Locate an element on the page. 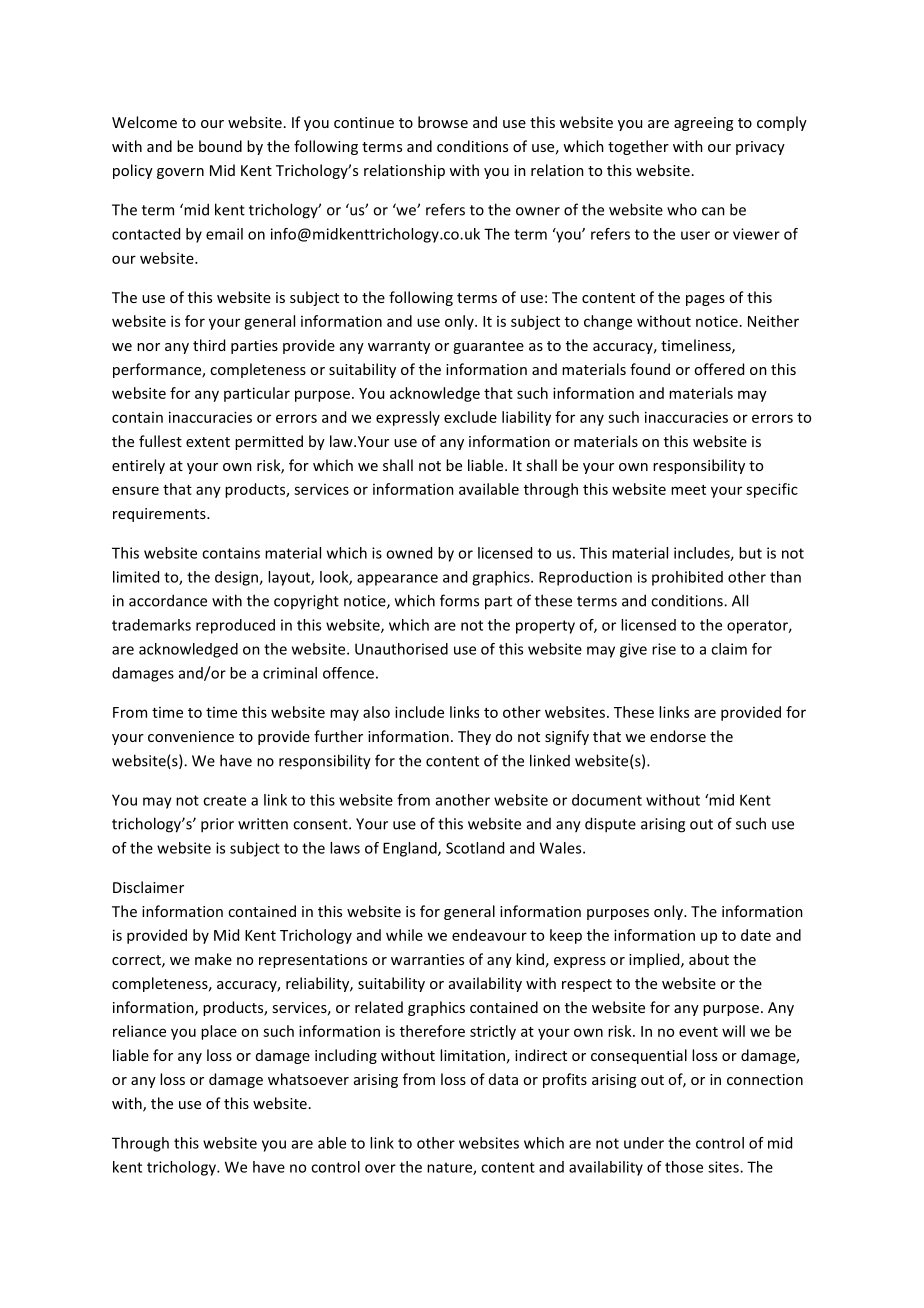  give is located at coordinates (633, 650).
